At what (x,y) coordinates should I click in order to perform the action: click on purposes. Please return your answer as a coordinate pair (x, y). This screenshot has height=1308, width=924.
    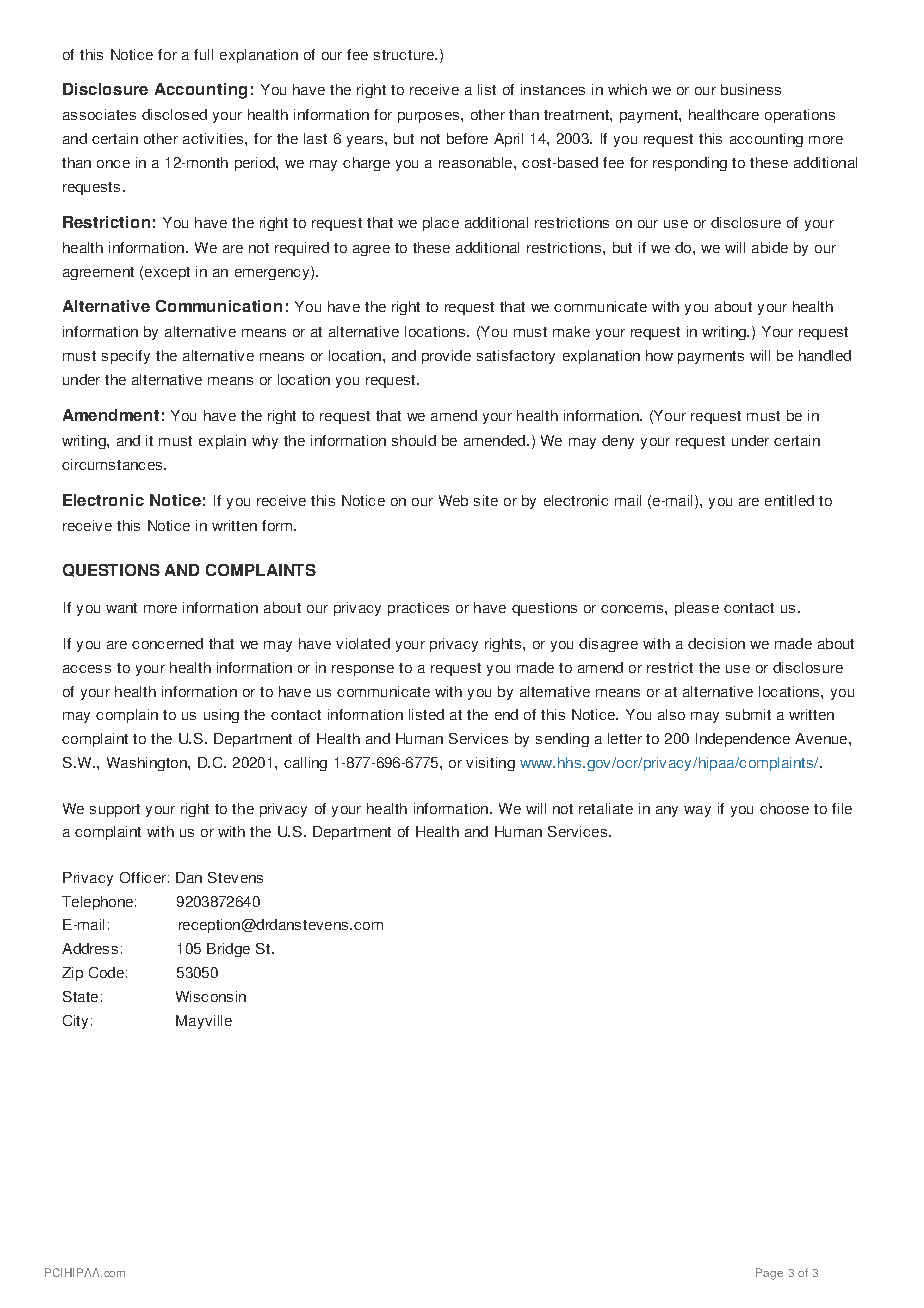
    Looking at the image, I should click on (428, 117).
